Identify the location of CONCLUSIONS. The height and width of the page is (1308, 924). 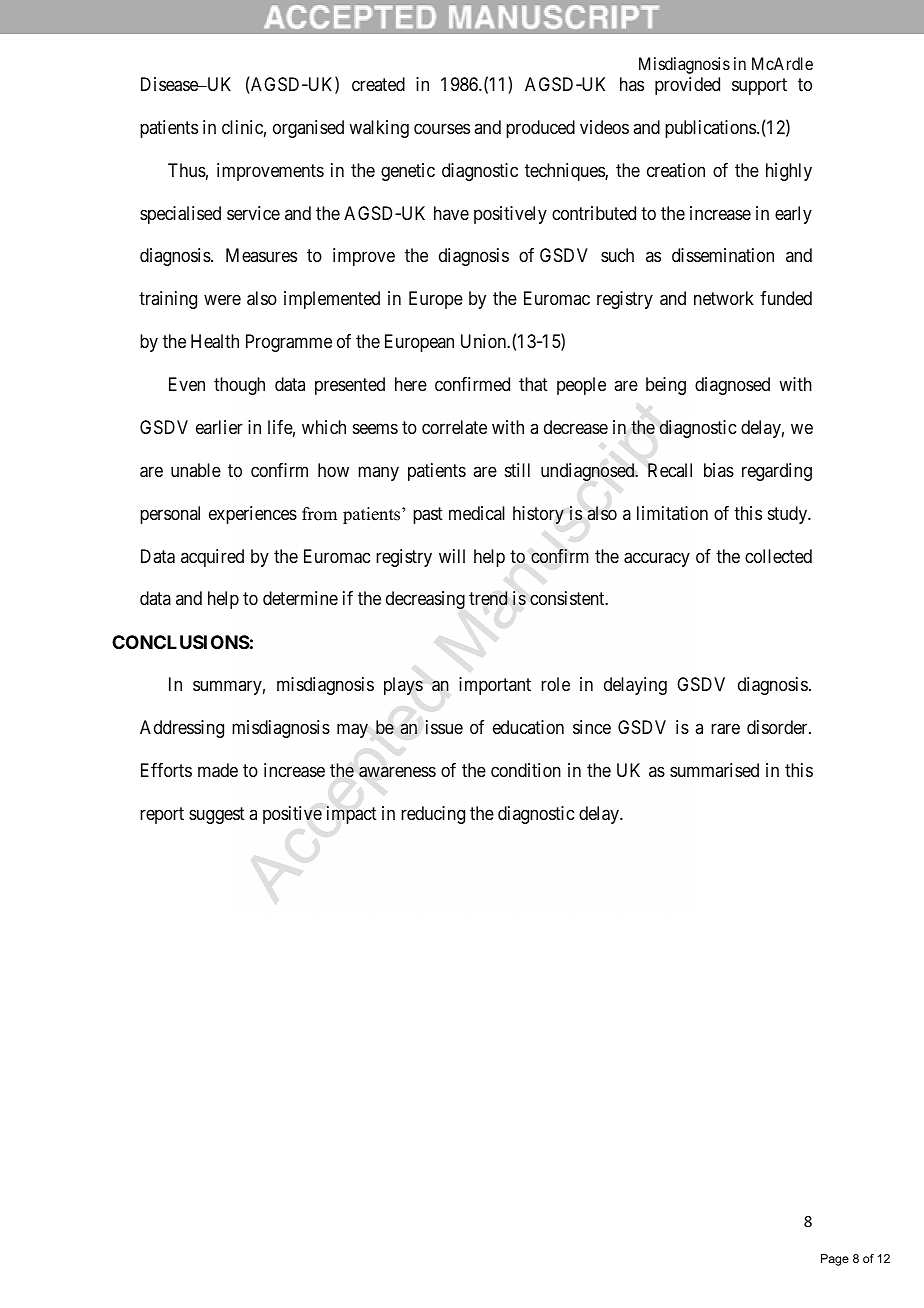
(181, 642).
